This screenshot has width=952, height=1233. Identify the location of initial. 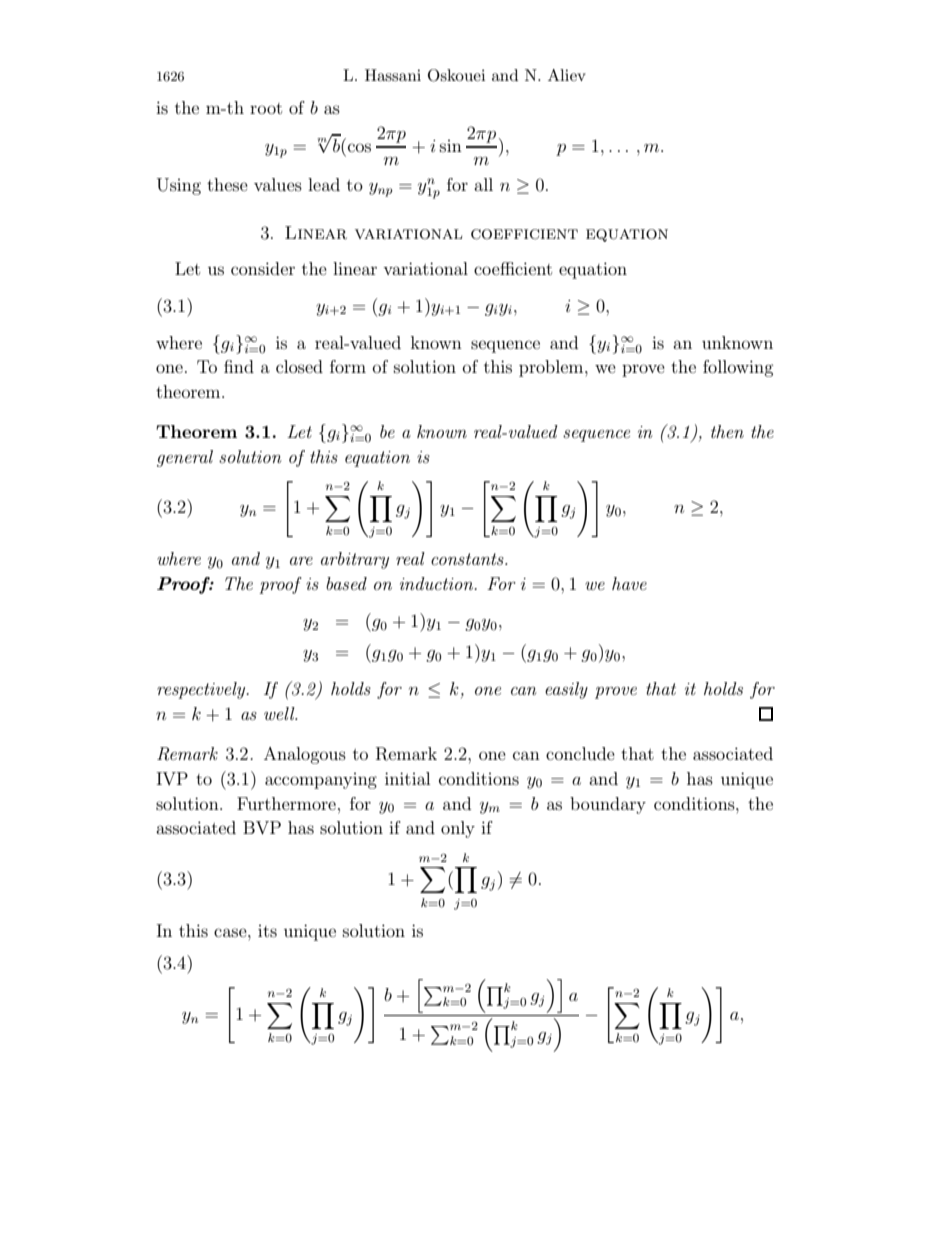
(407, 778).
